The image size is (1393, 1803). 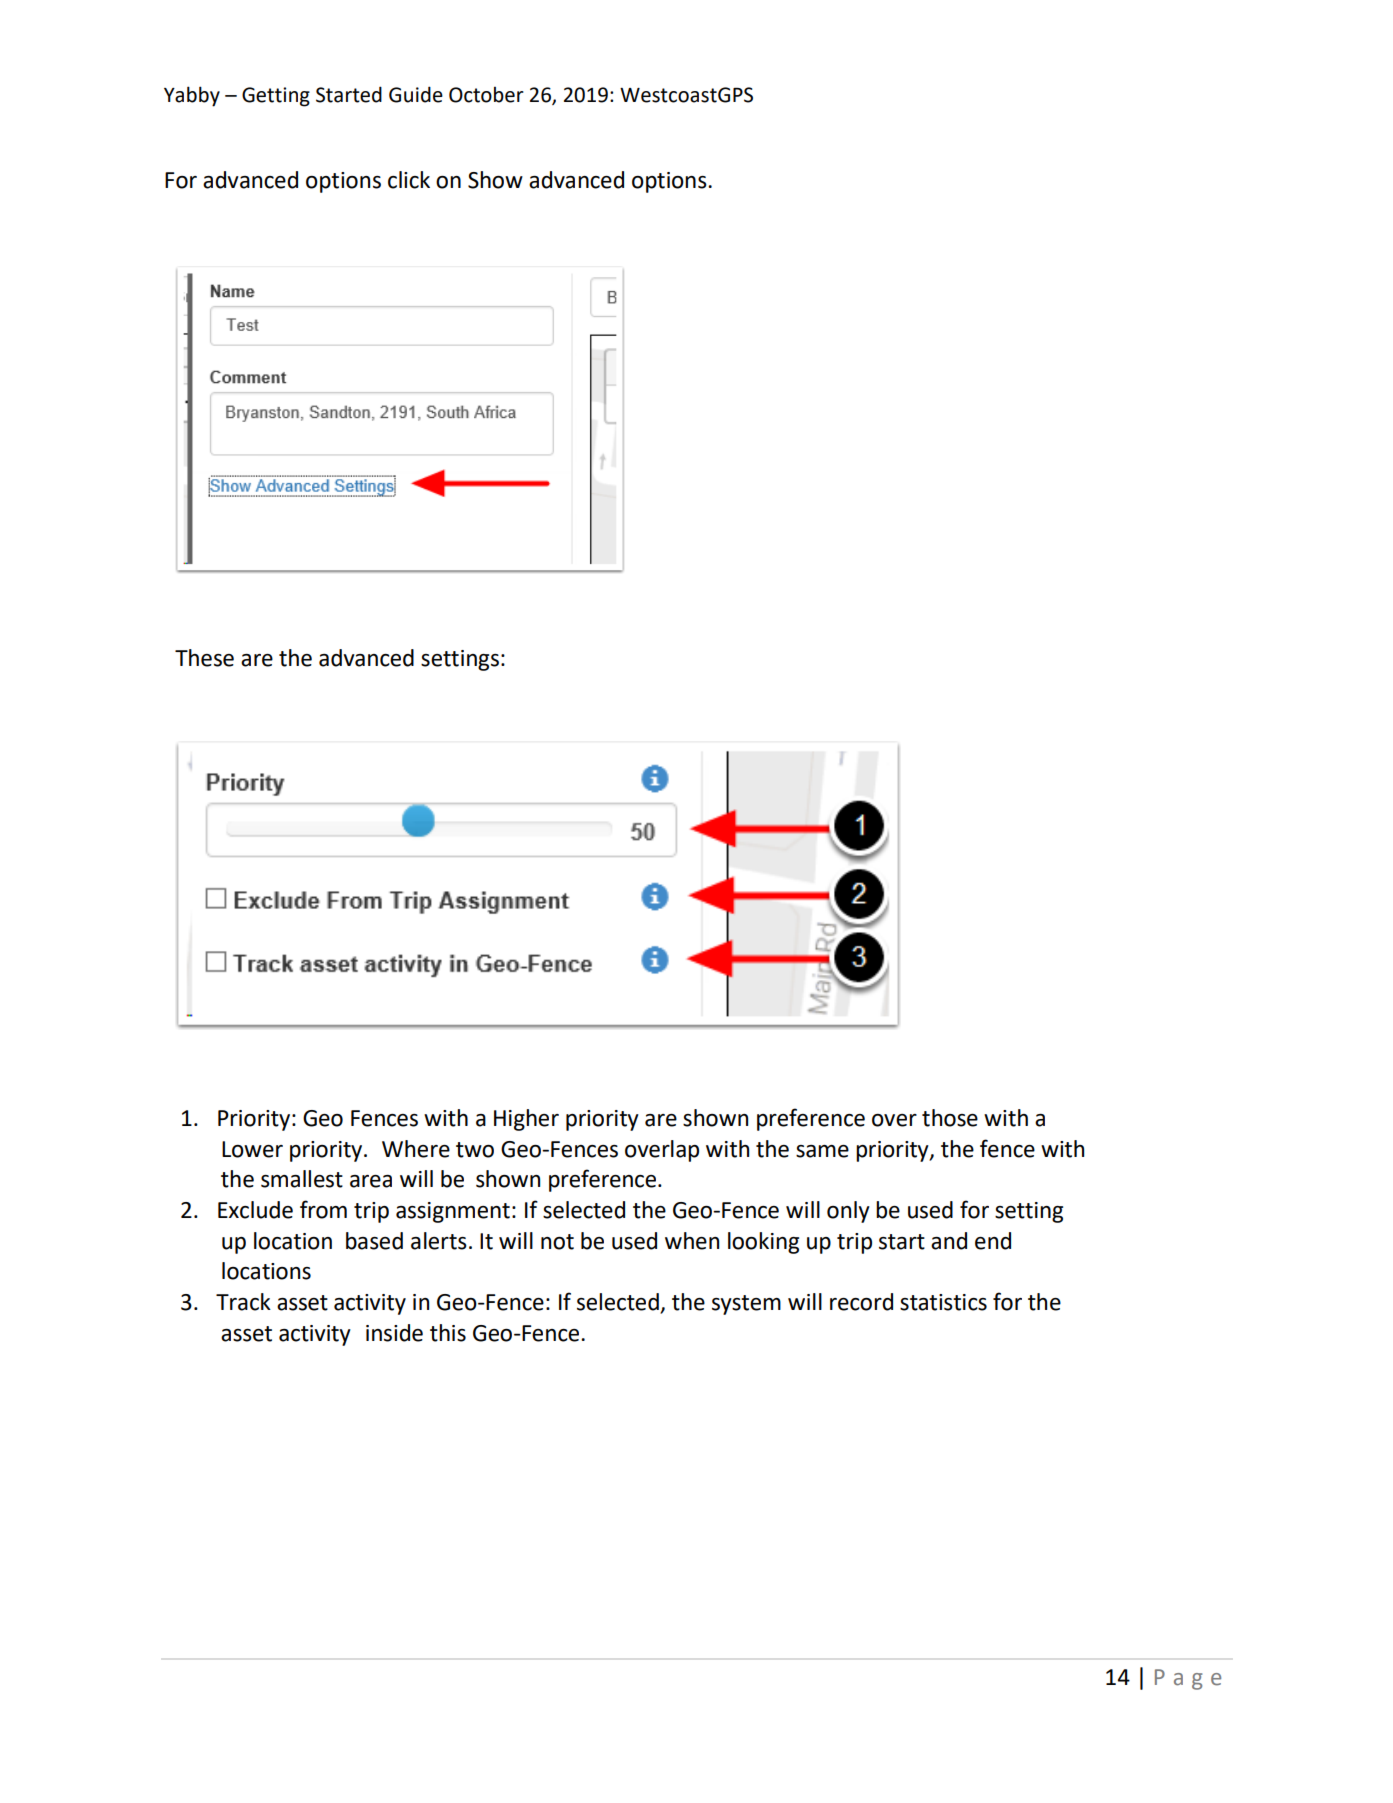 What do you see at coordinates (252, 1149) in the screenshot?
I see `Lower` at bounding box center [252, 1149].
